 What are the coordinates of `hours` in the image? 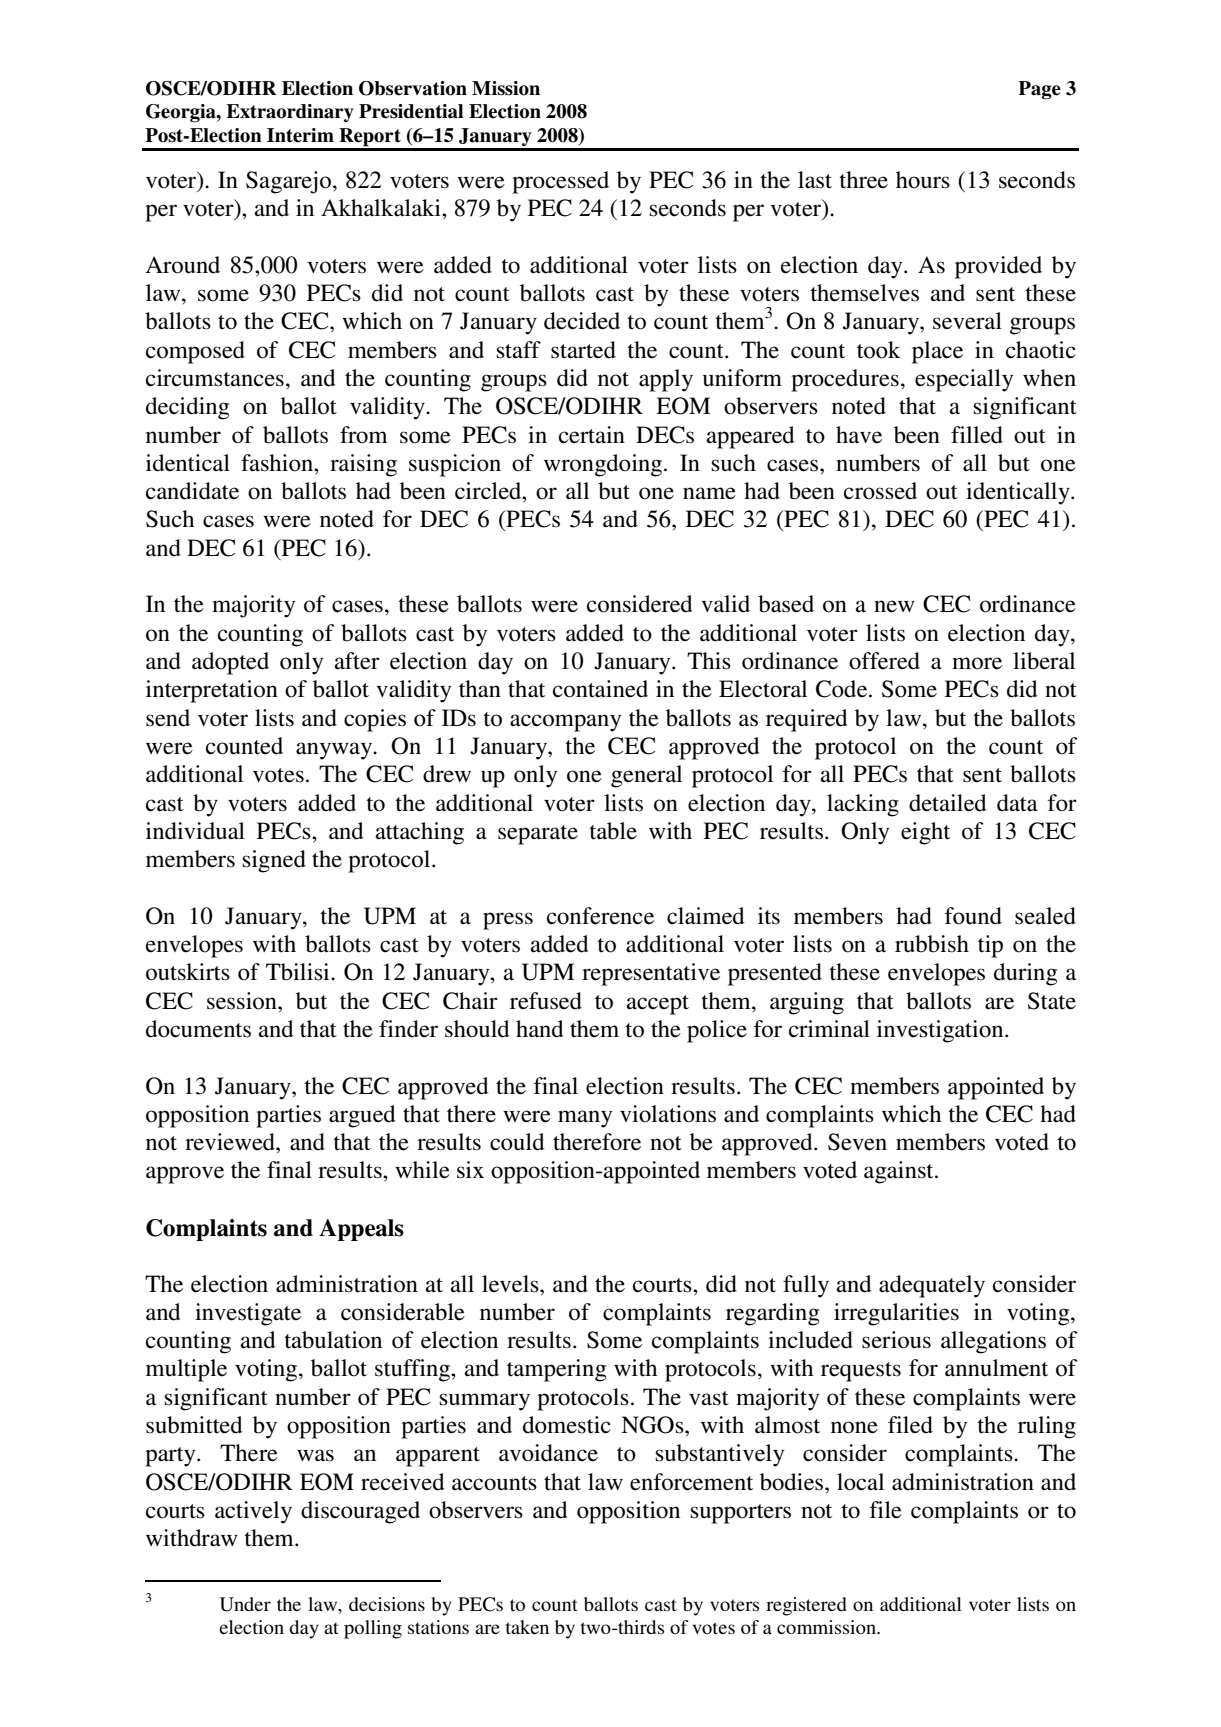 It's located at (923, 180).
